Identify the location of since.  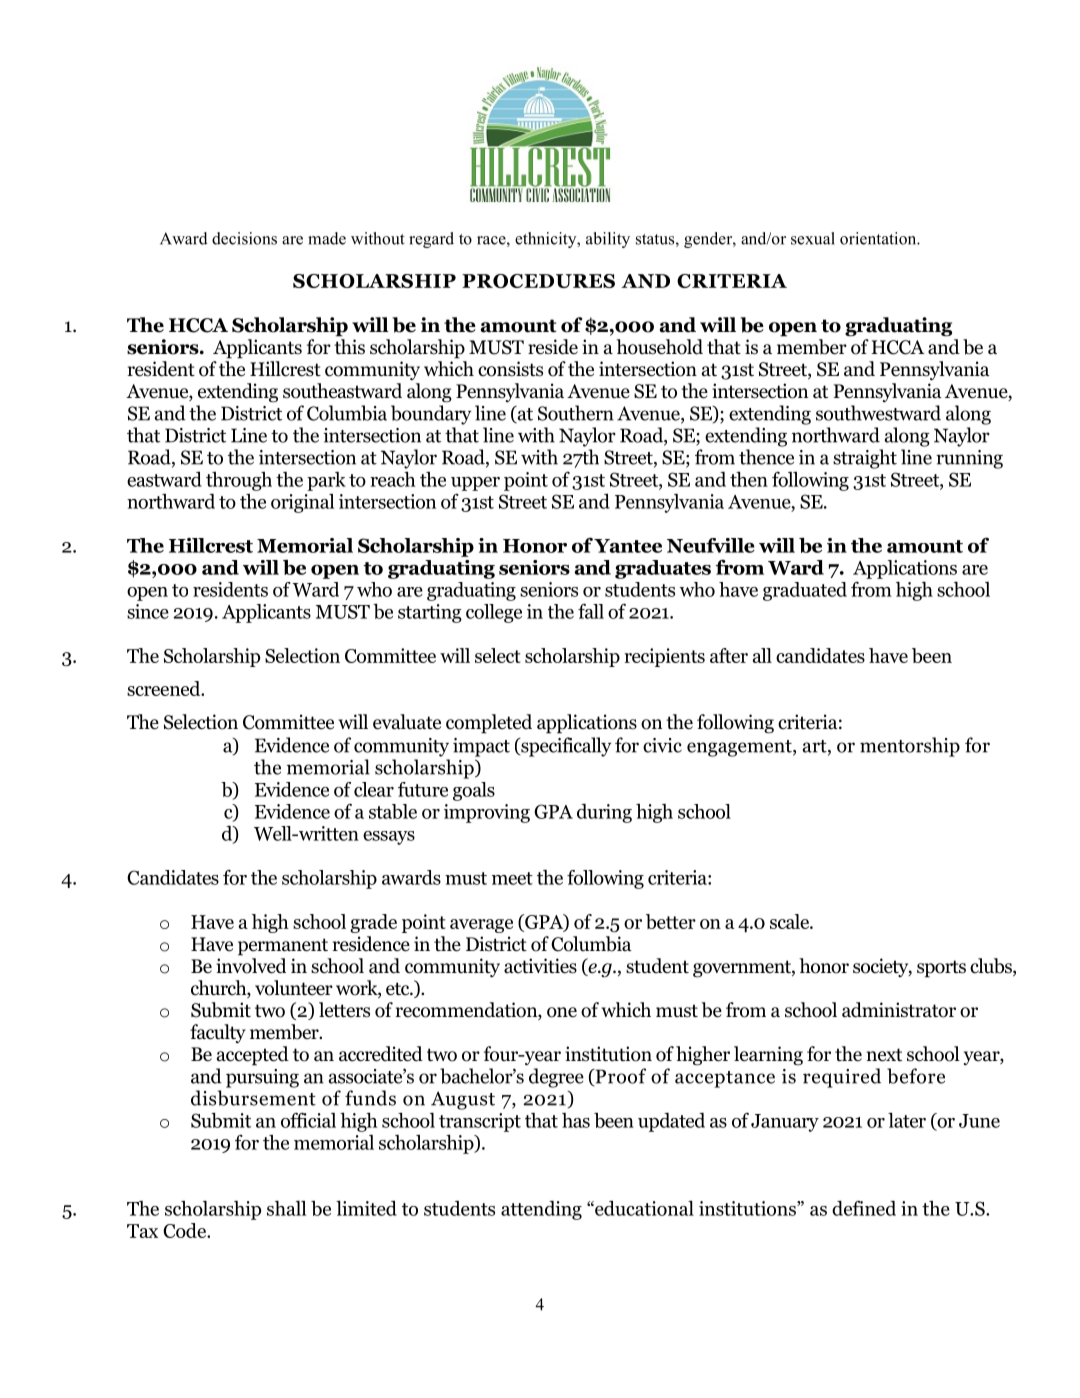
(148, 611).
